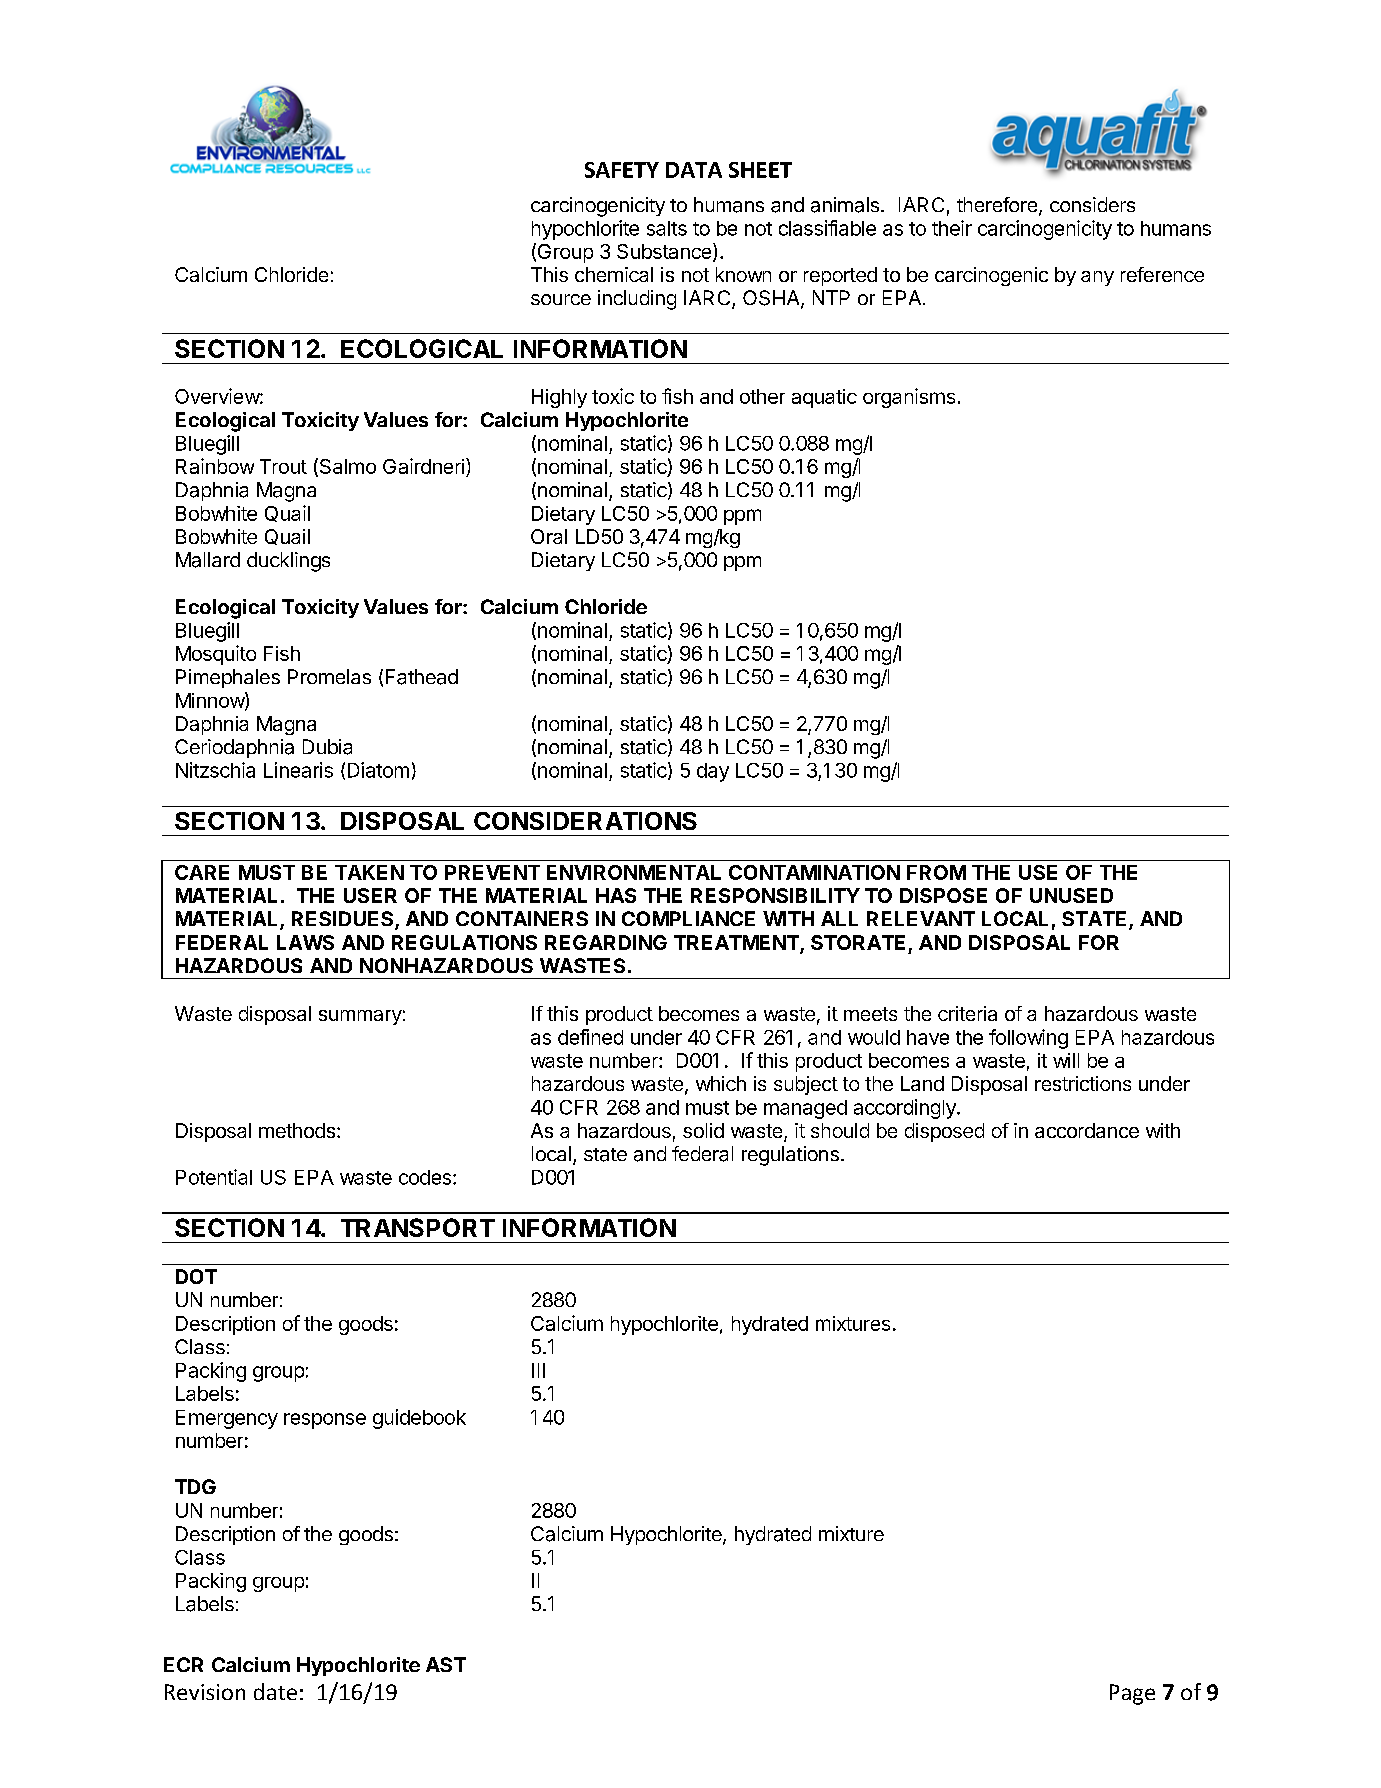 The height and width of the screenshot is (1788, 1381). What do you see at coordinates (305, 942) in the screenshot?
I see `LAWS` at bounding box center [305, 942].
